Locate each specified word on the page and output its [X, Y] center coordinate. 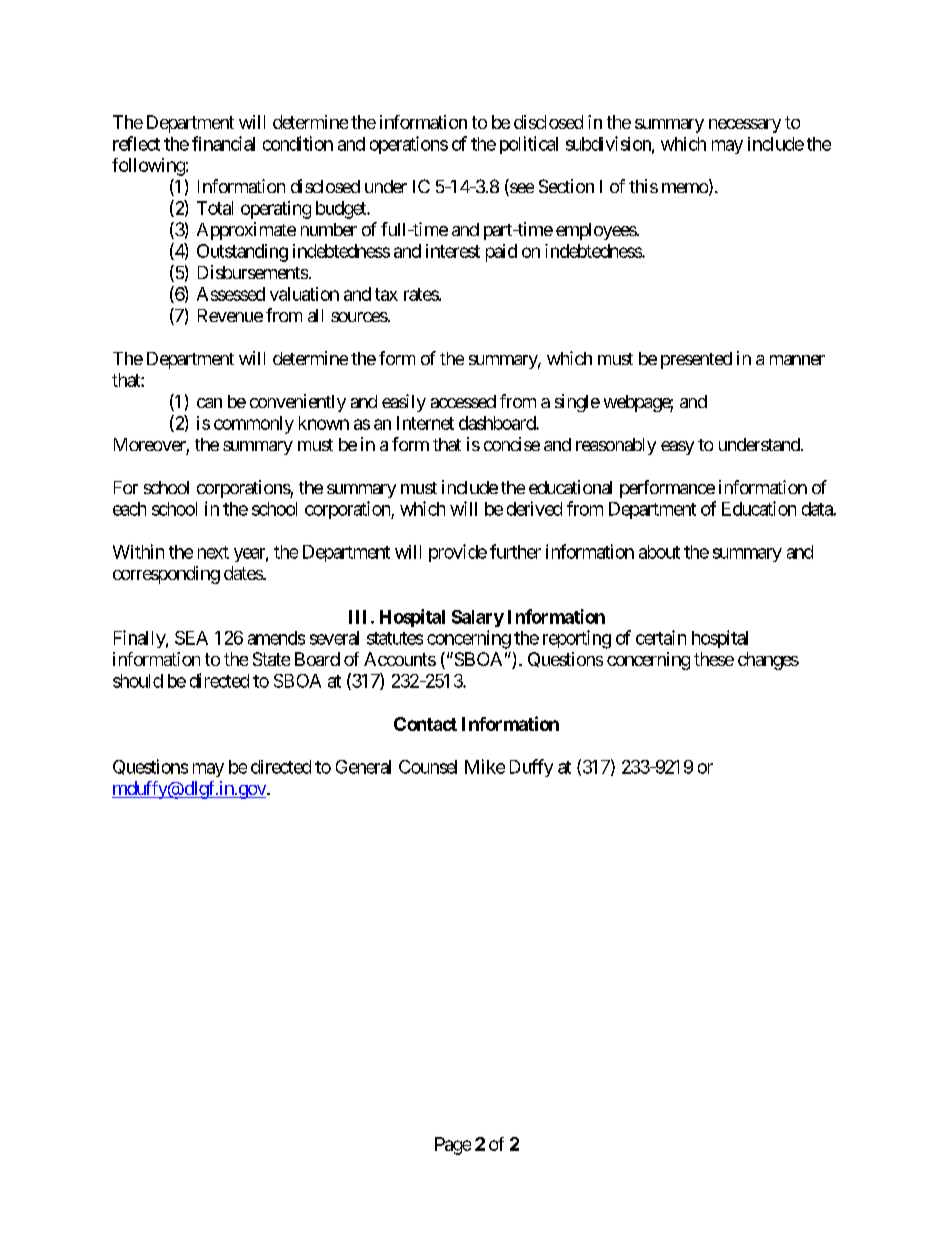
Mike [485, 766]
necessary [745, 126]
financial [223, 143]
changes [768, 661]
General [363, 767]
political [529, 145]
